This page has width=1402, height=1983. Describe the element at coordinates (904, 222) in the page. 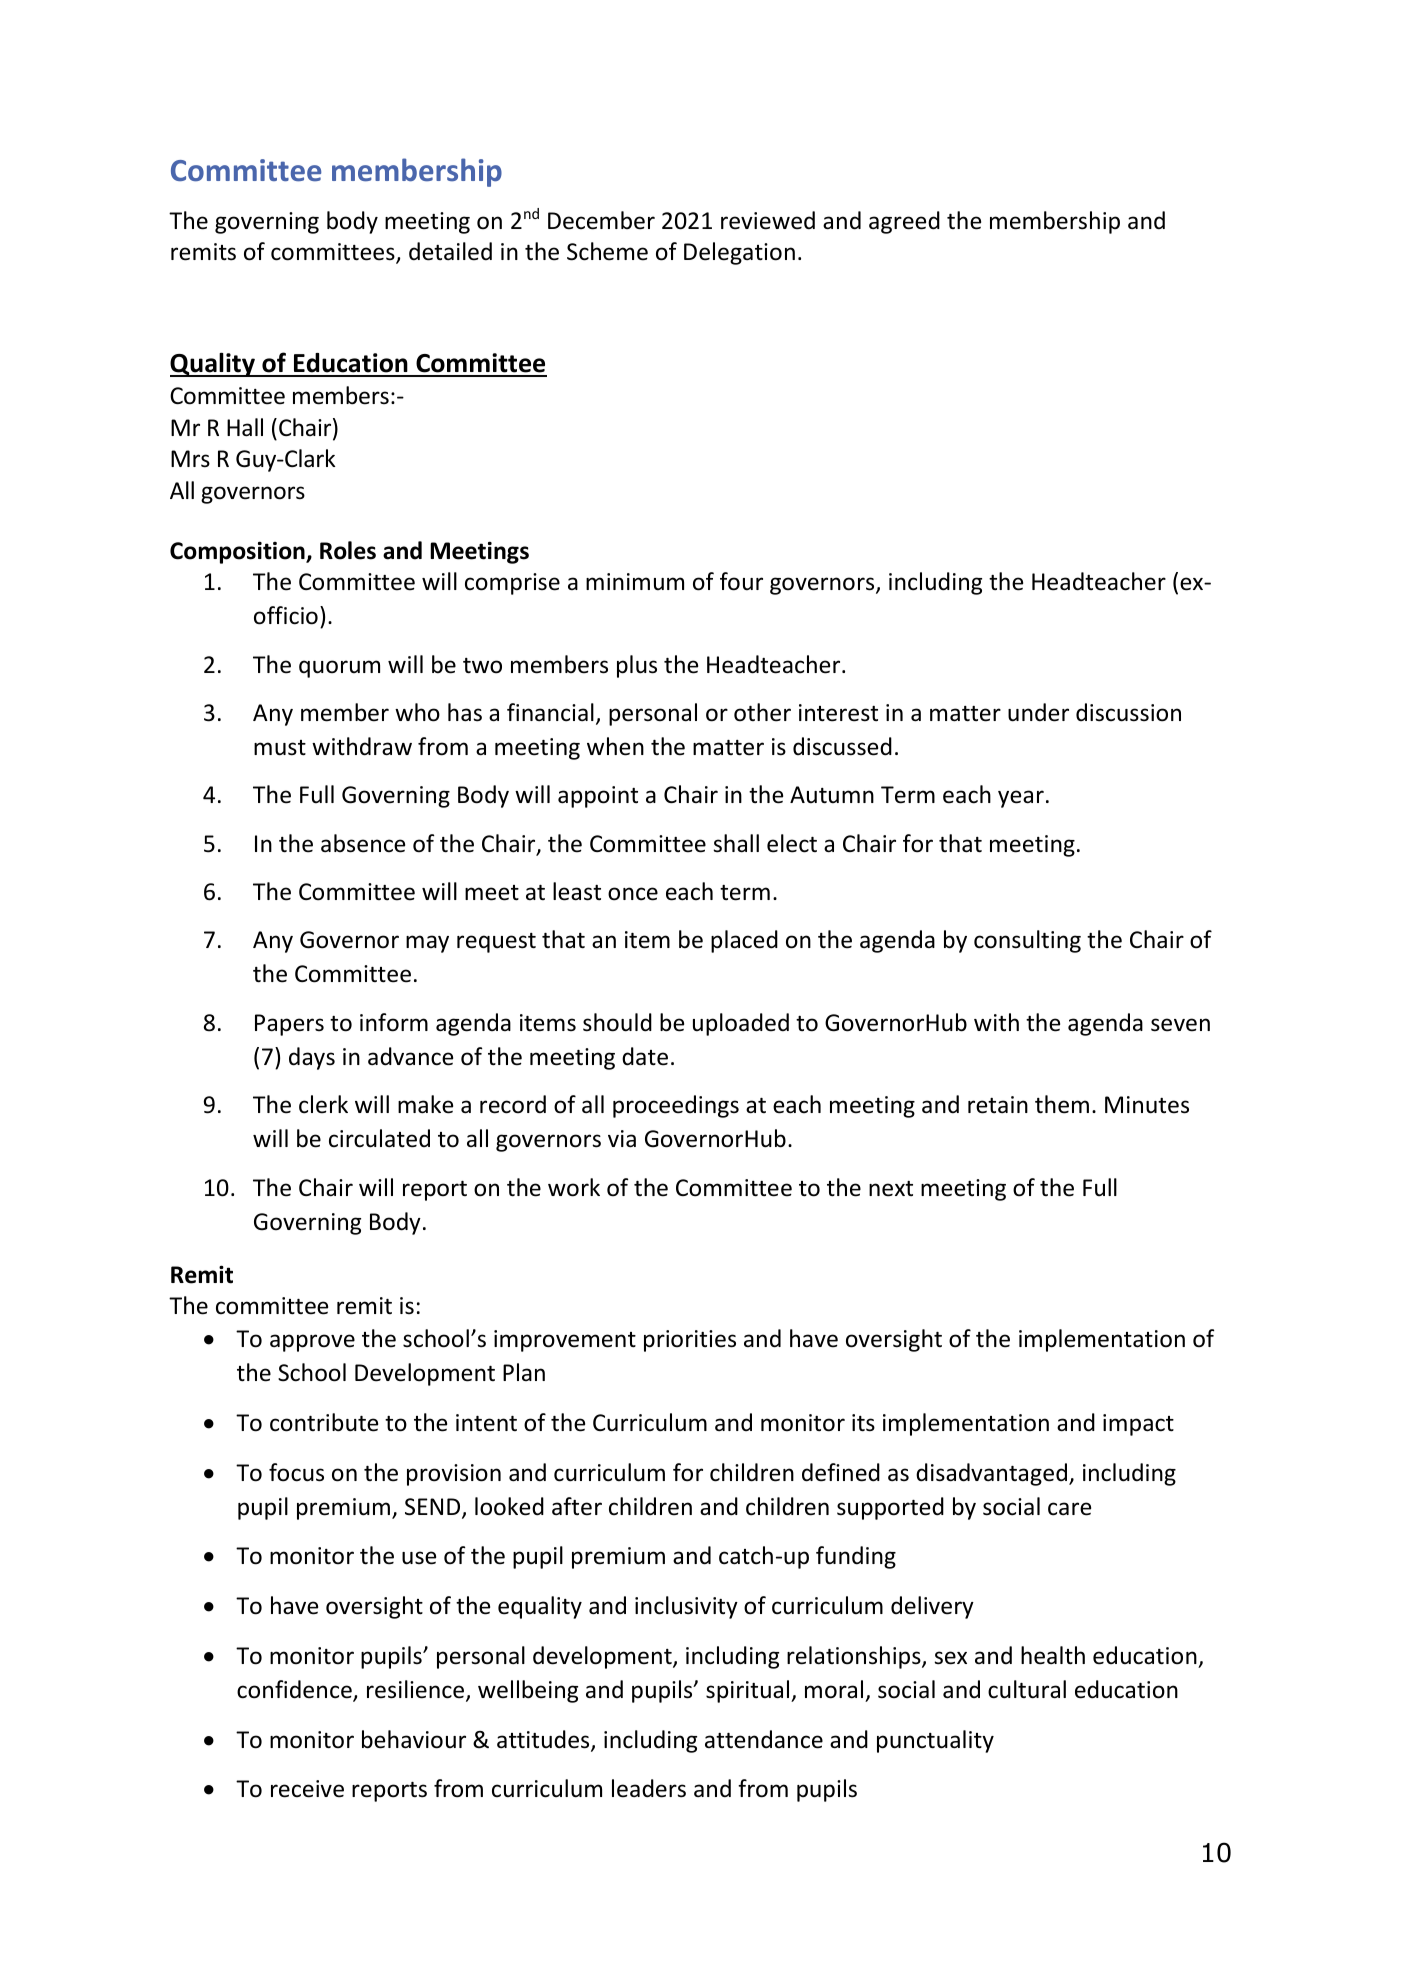

I see `agreed` at that location.
